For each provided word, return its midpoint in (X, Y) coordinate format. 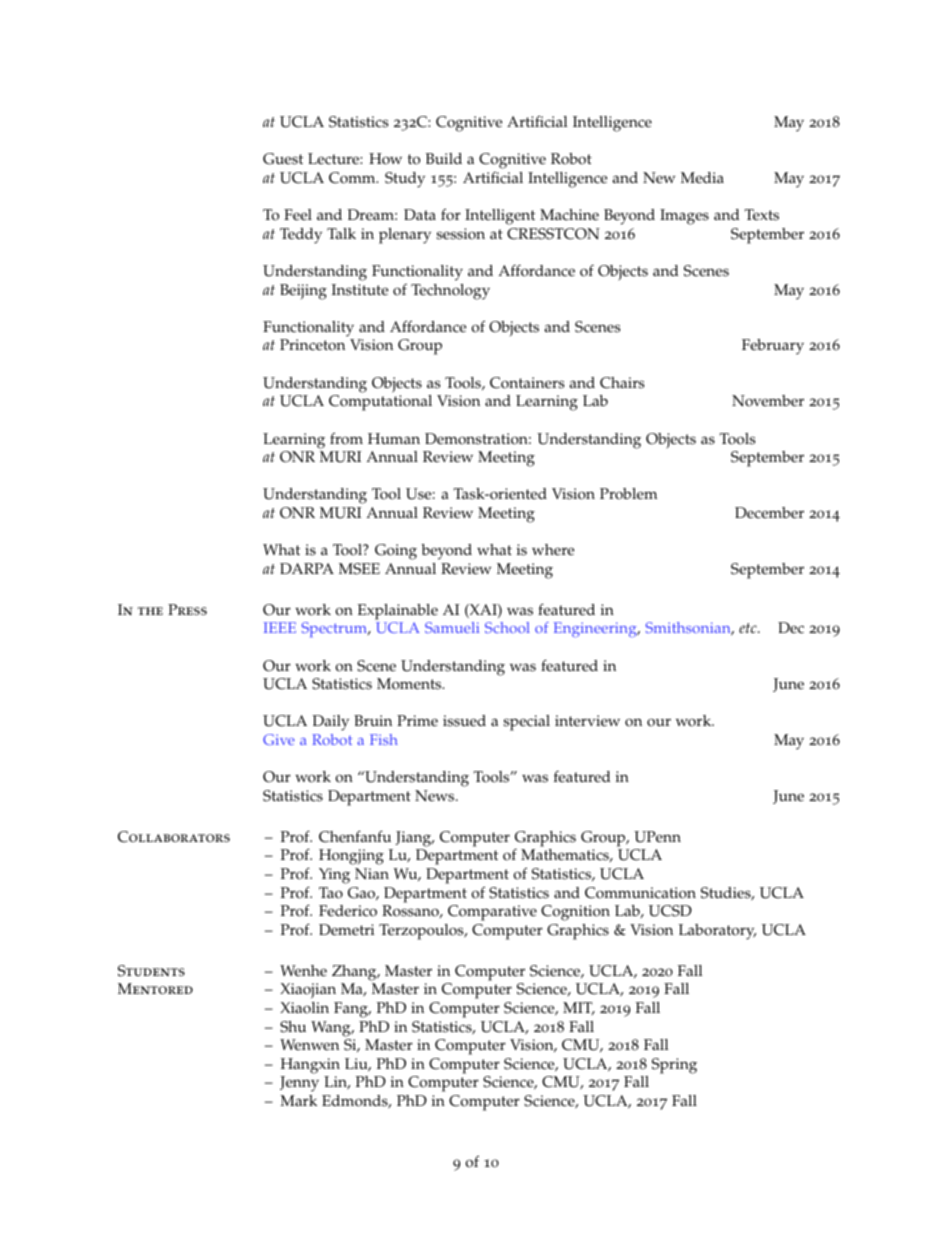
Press (187, 609)
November (768, 401)
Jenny (299, 1084)
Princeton (312, 345)
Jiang (415, 839)
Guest (283, 159)
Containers (527, 383)
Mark (298, 1100)
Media (702, 178)
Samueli (452, 627)
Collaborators (174, 837)
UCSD (670, 911)
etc (749, 628)
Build (444, 158)
